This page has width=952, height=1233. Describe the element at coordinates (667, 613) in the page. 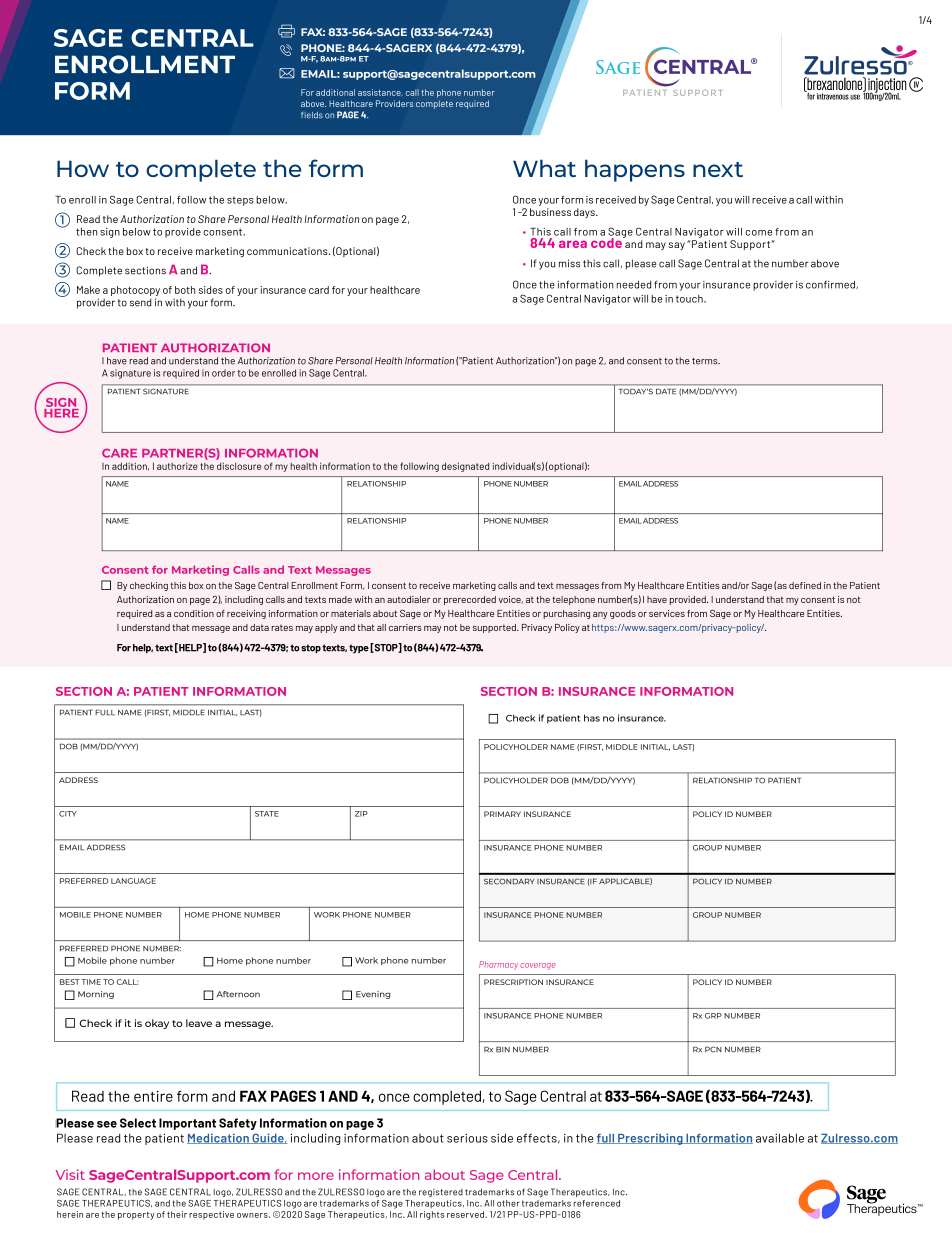

I see `services` at that location.
